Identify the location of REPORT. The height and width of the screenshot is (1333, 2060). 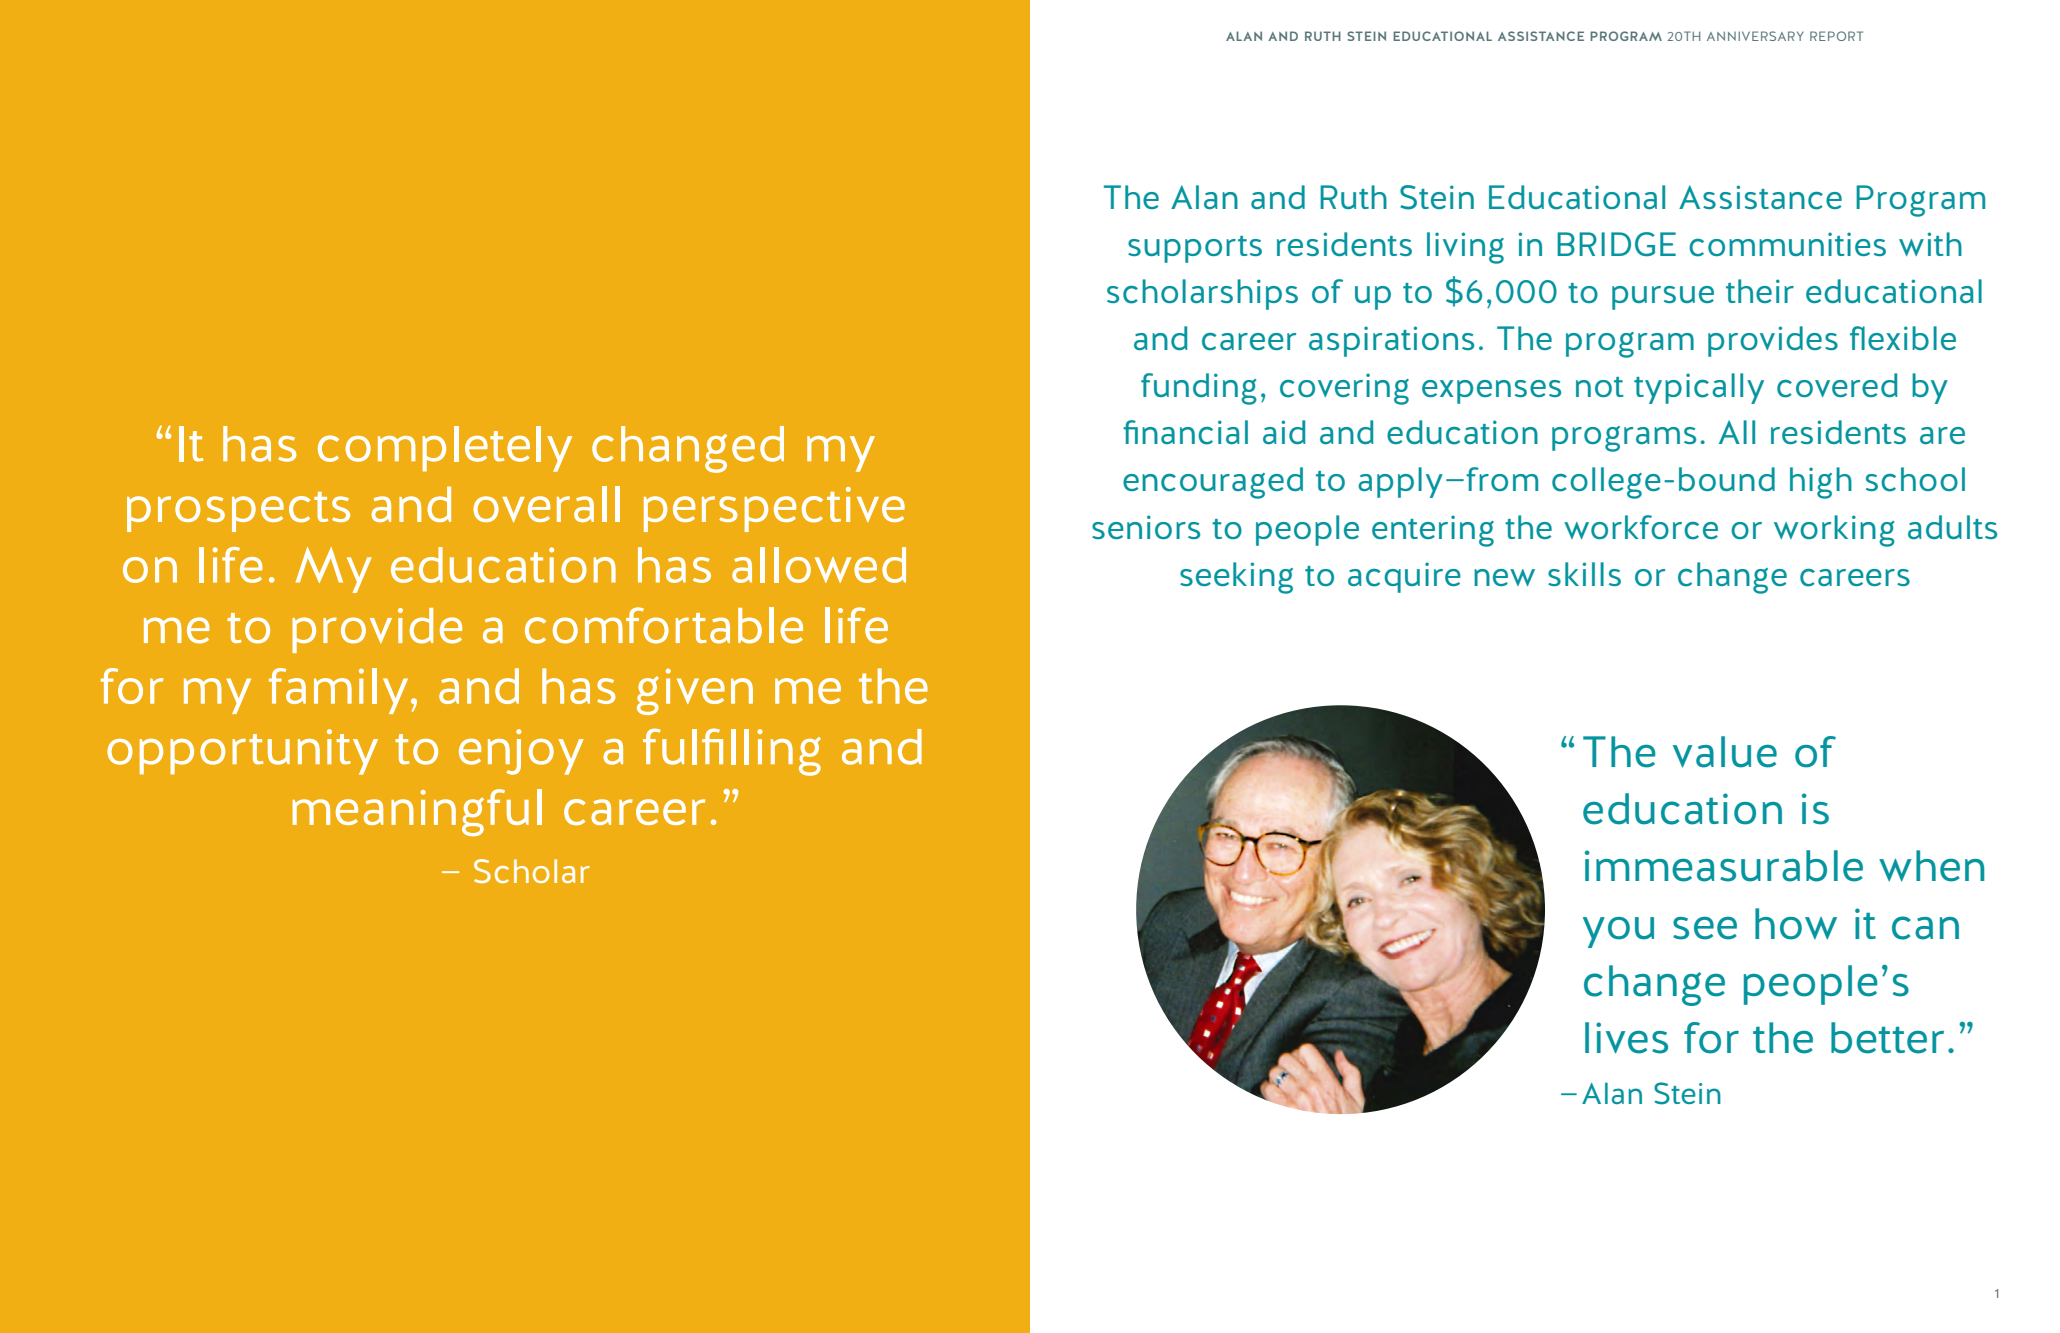
(1836, 36).
